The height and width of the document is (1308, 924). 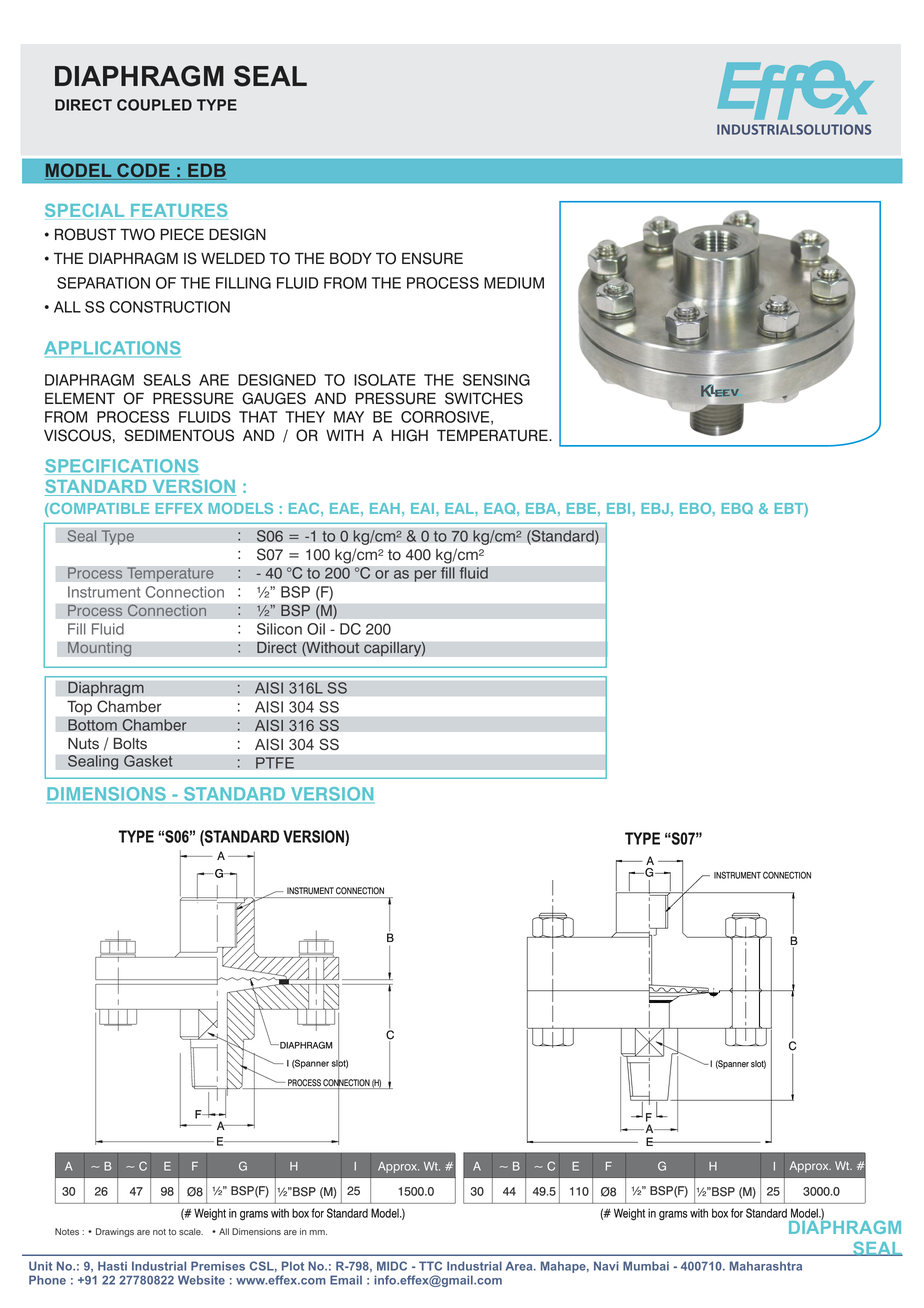 What do you see at coordinates (432, 258) in the document?
I see `ENSURE` at bounding box center [432, 258].
